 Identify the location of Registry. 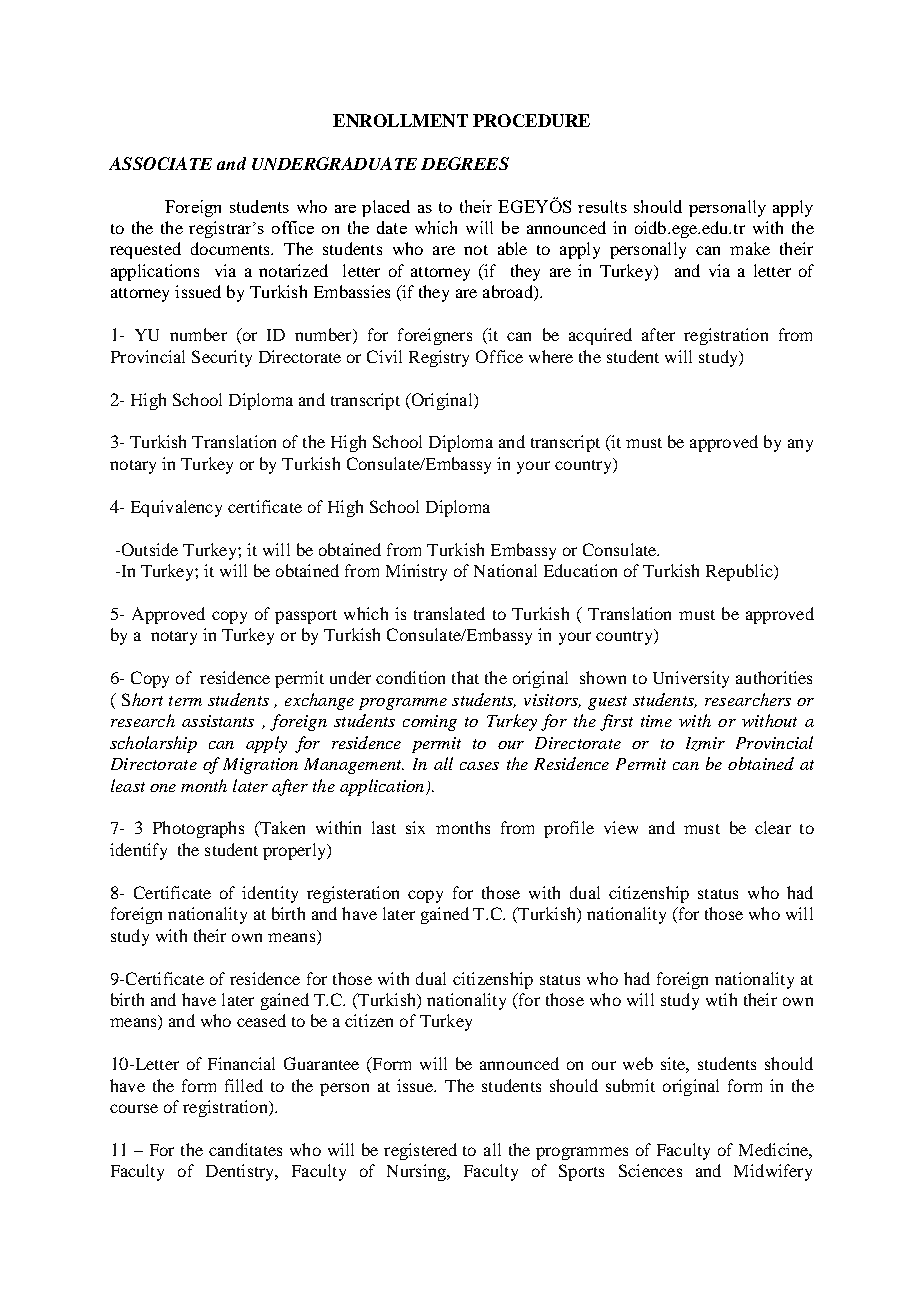
(439, 358).
